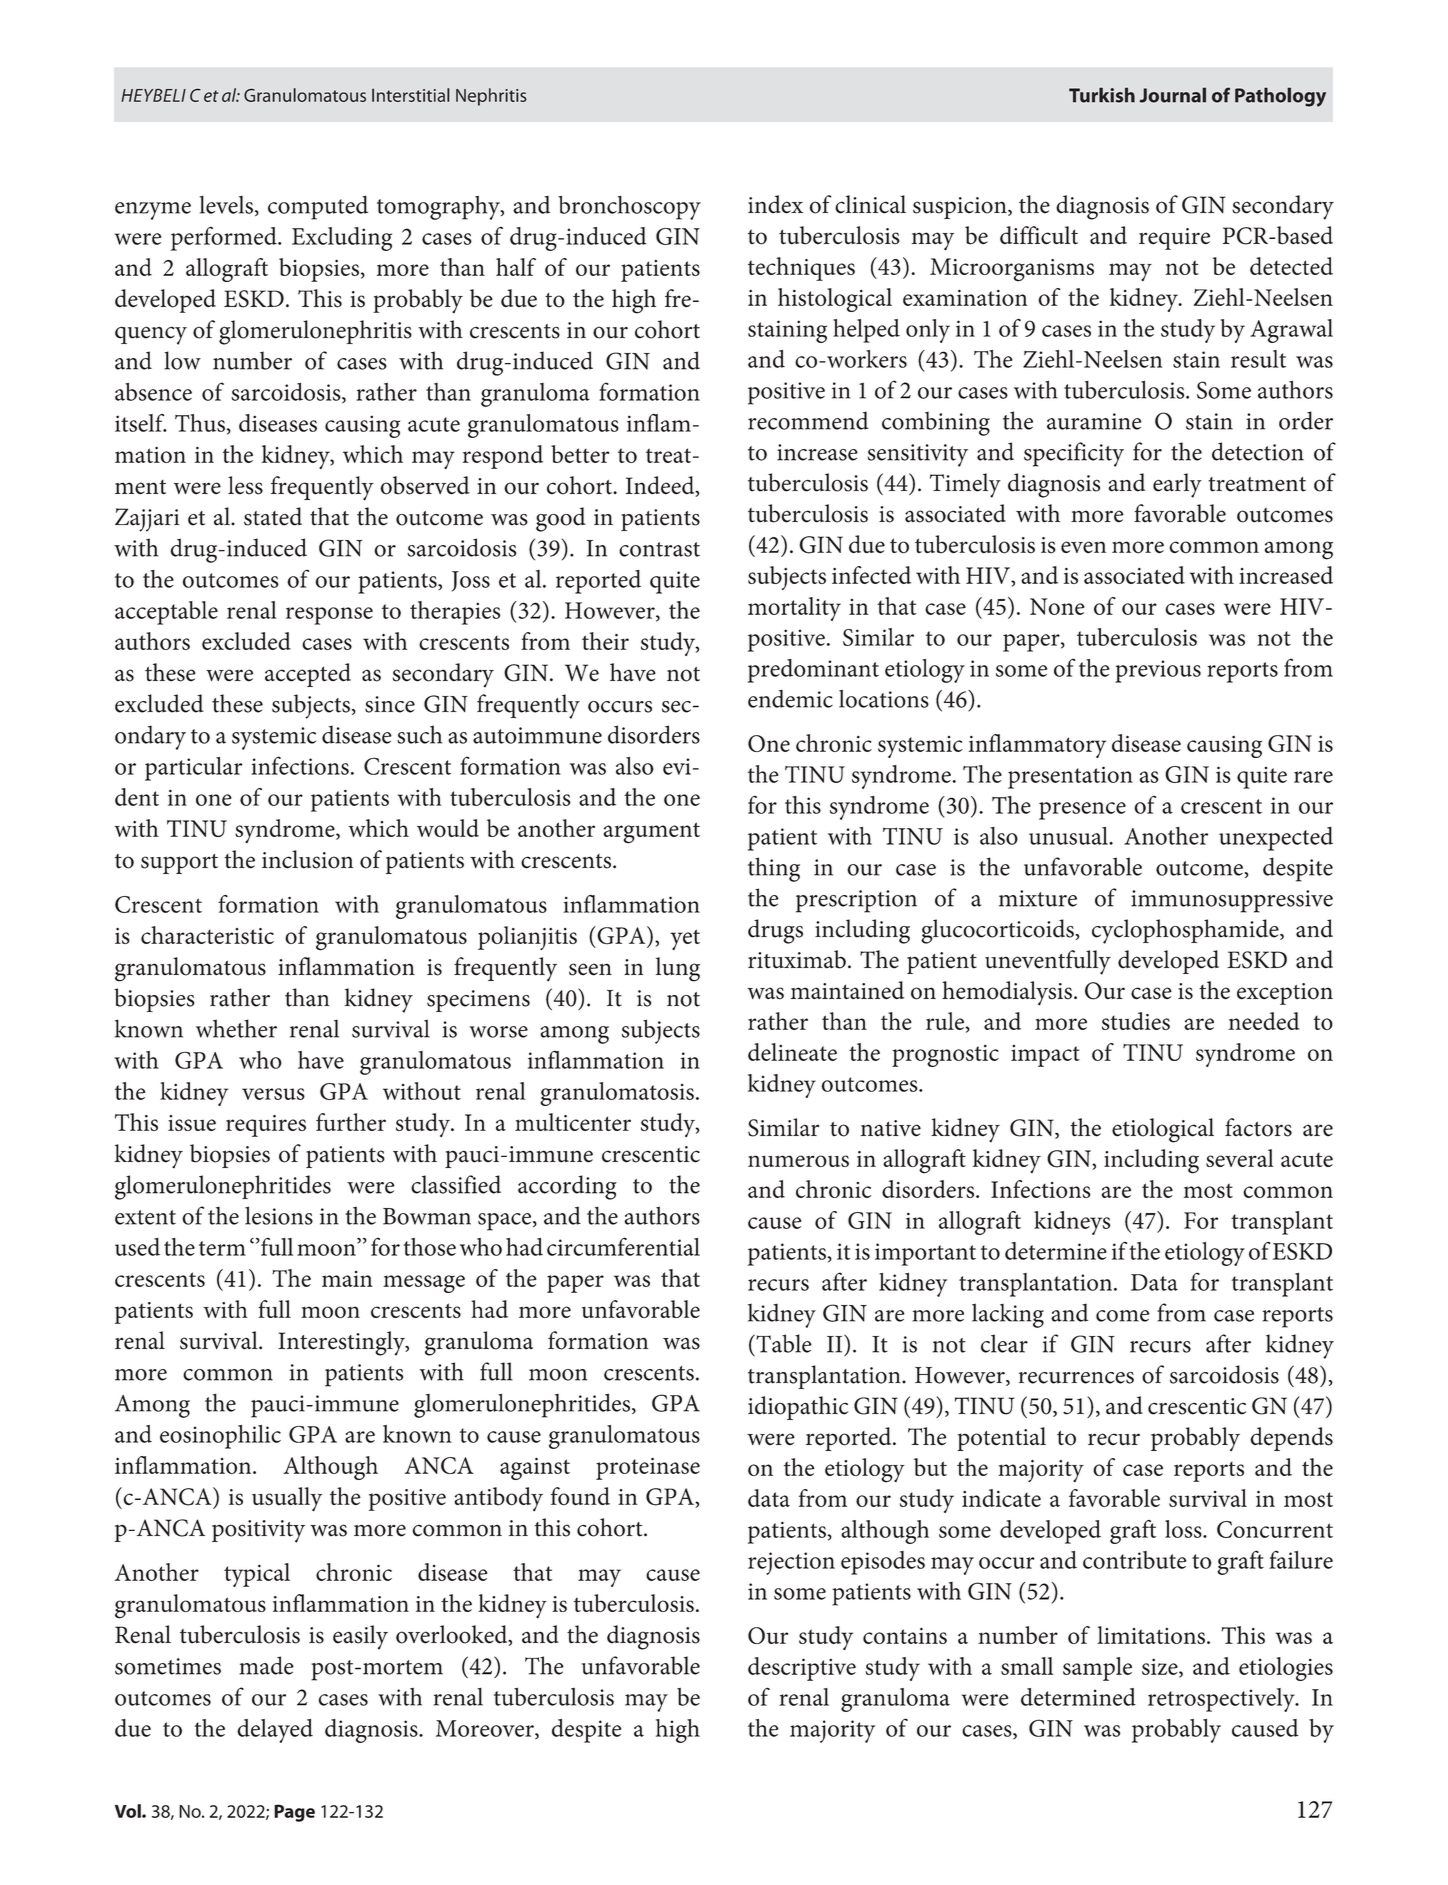 This image has height=1885, width=1448. Describe the element at coordinates (226, 205) in the image. I see `levels` at that location.
